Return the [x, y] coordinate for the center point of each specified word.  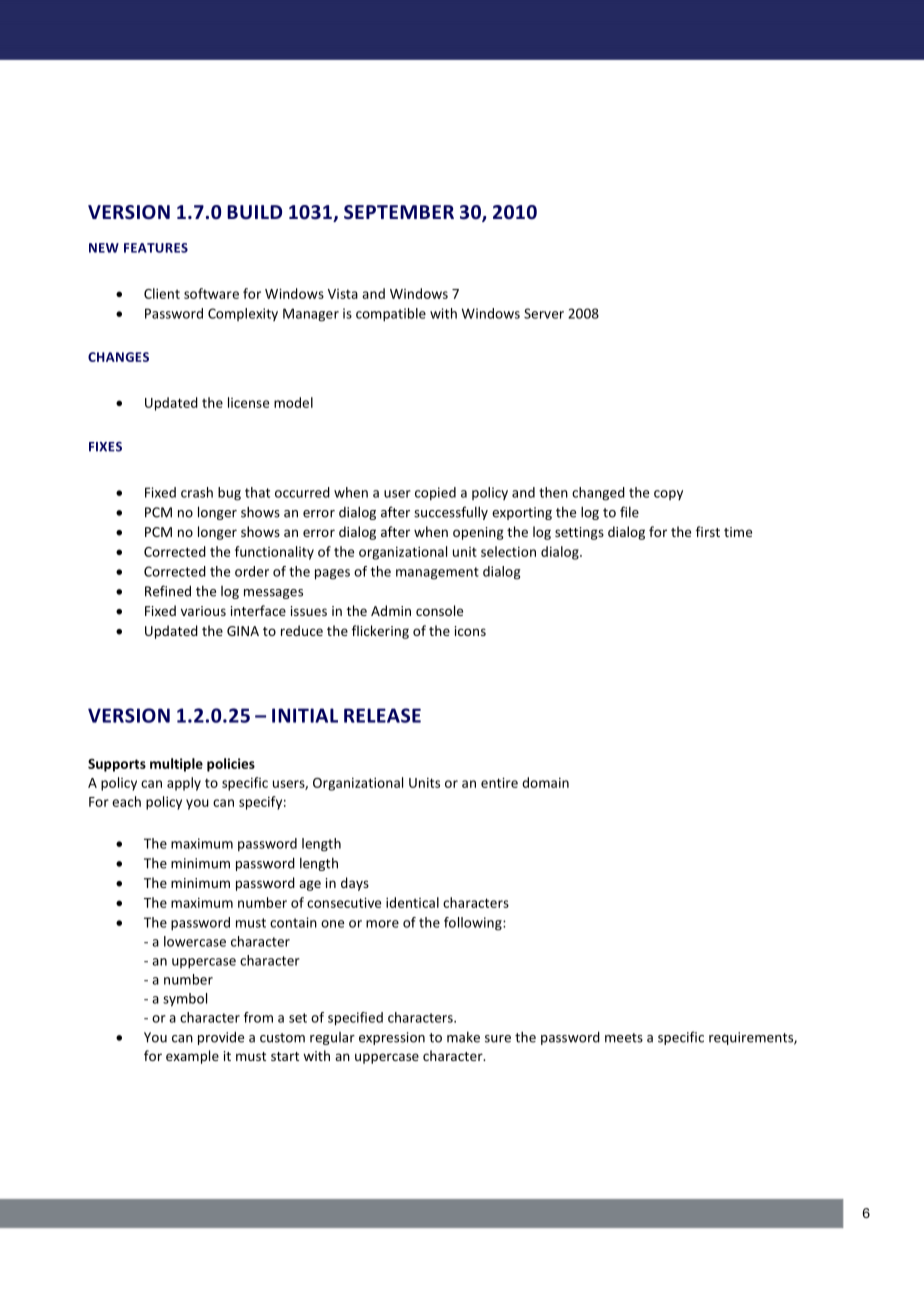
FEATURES [156, 248]
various [203, 611]
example [192, 1057]
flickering [380, 632]
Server [544, 313]
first [708, 531]
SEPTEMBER [399, 212]
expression [392, 1038]
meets [624, 1038]
